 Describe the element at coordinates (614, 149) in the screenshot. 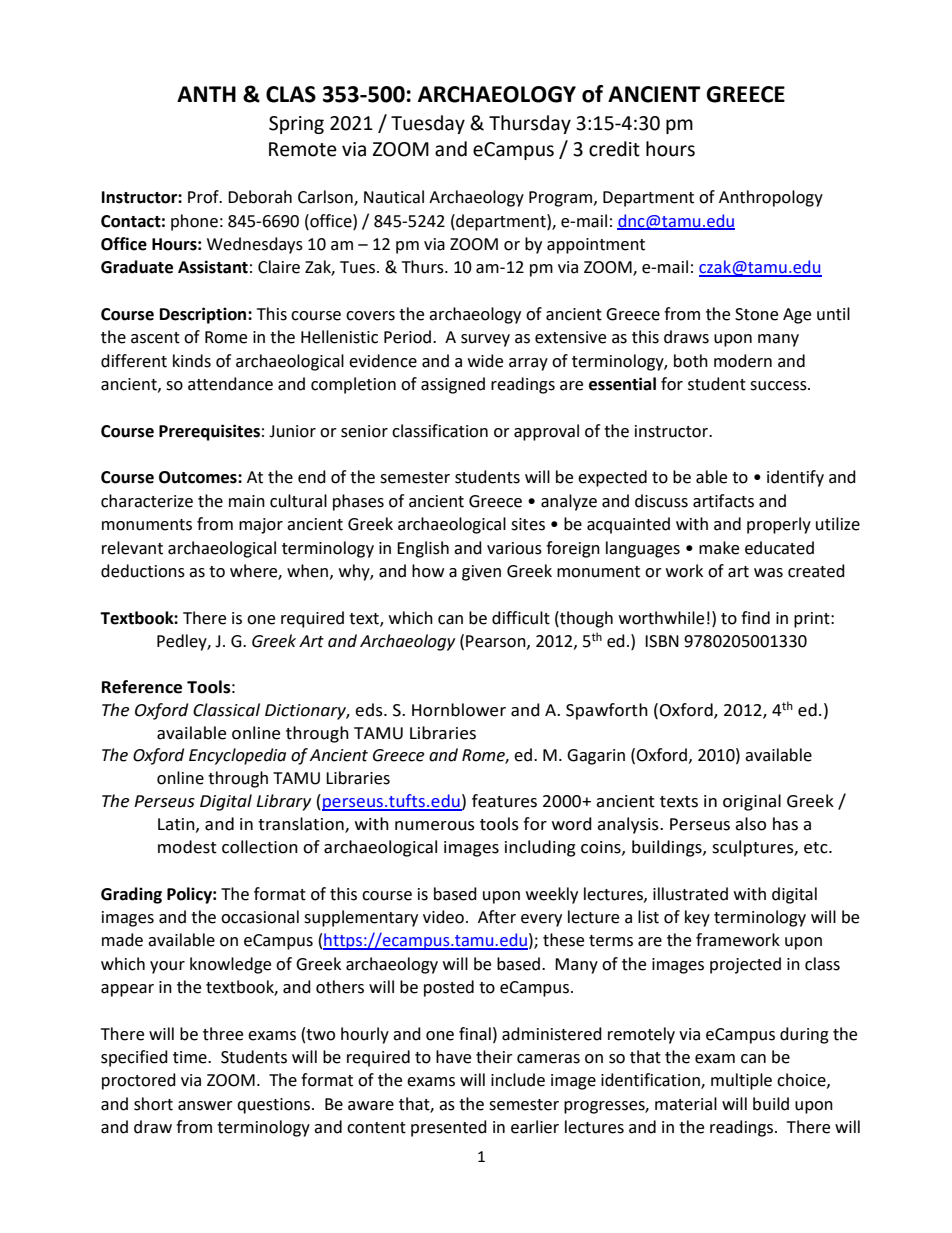

I see `credit` at that location.
